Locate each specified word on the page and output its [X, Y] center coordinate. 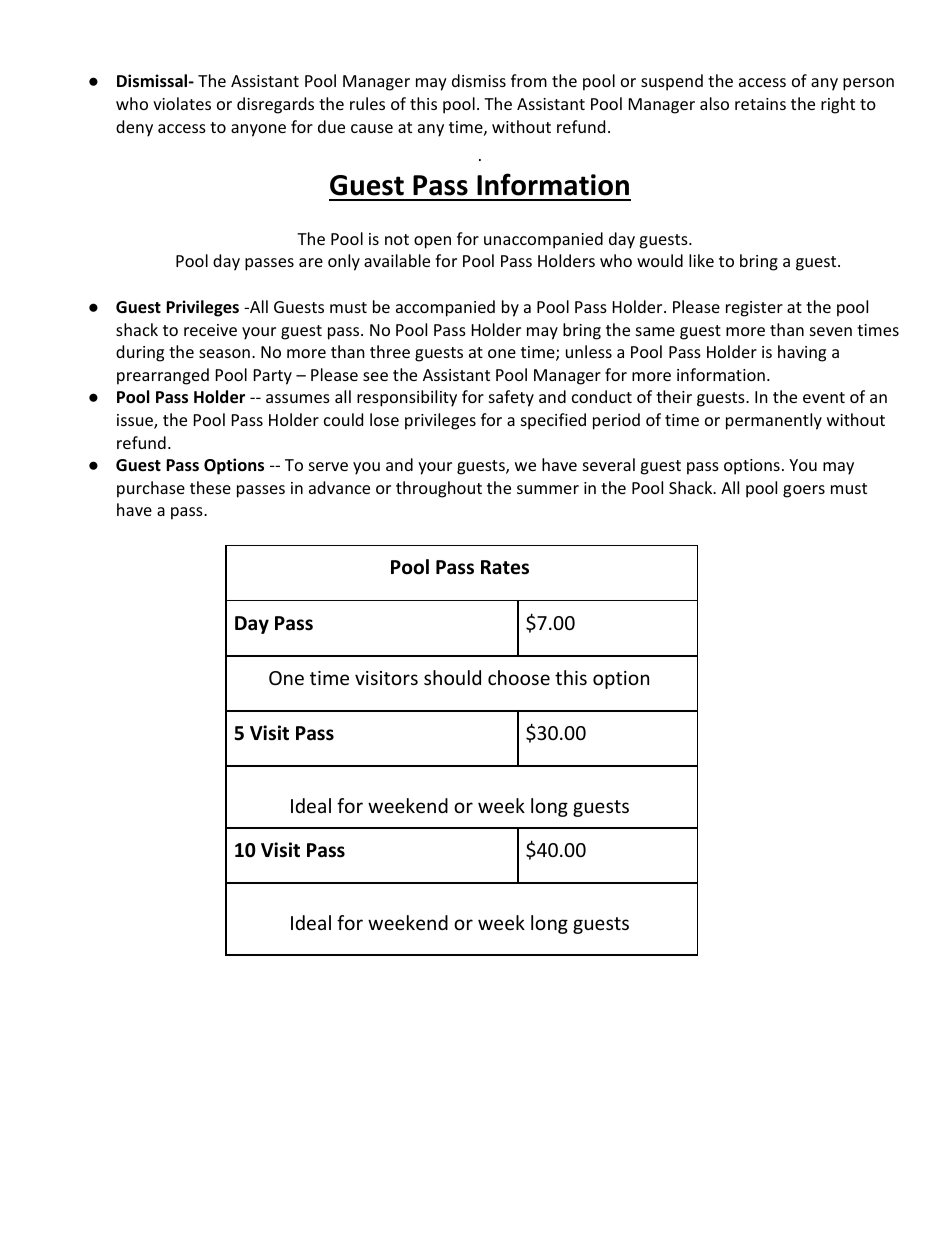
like [701, 260]
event [824, 397]
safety [511, 398]
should [452, 677]
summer [548, 489]
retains [760, 104]
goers [804, 491]
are [311, 262]
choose [519, 677]
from [529, 80]
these [210, 487]
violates [182, 103]
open [432, 242]
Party [273, 377]
